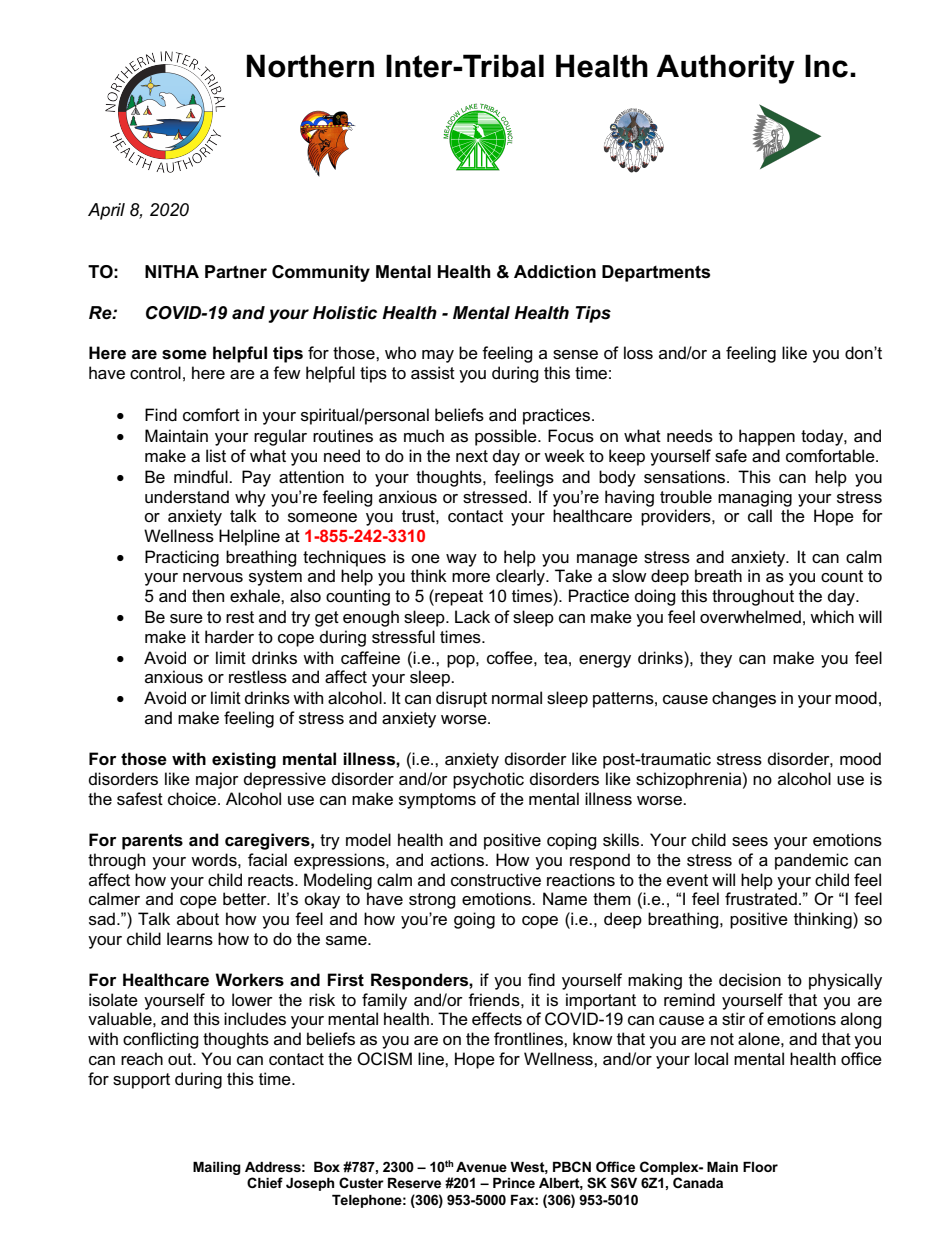 This screenshot has height=1233, width=952. Describe the element at coordinates (725, 69) in the screenshot. I see `Authority` at that location.
